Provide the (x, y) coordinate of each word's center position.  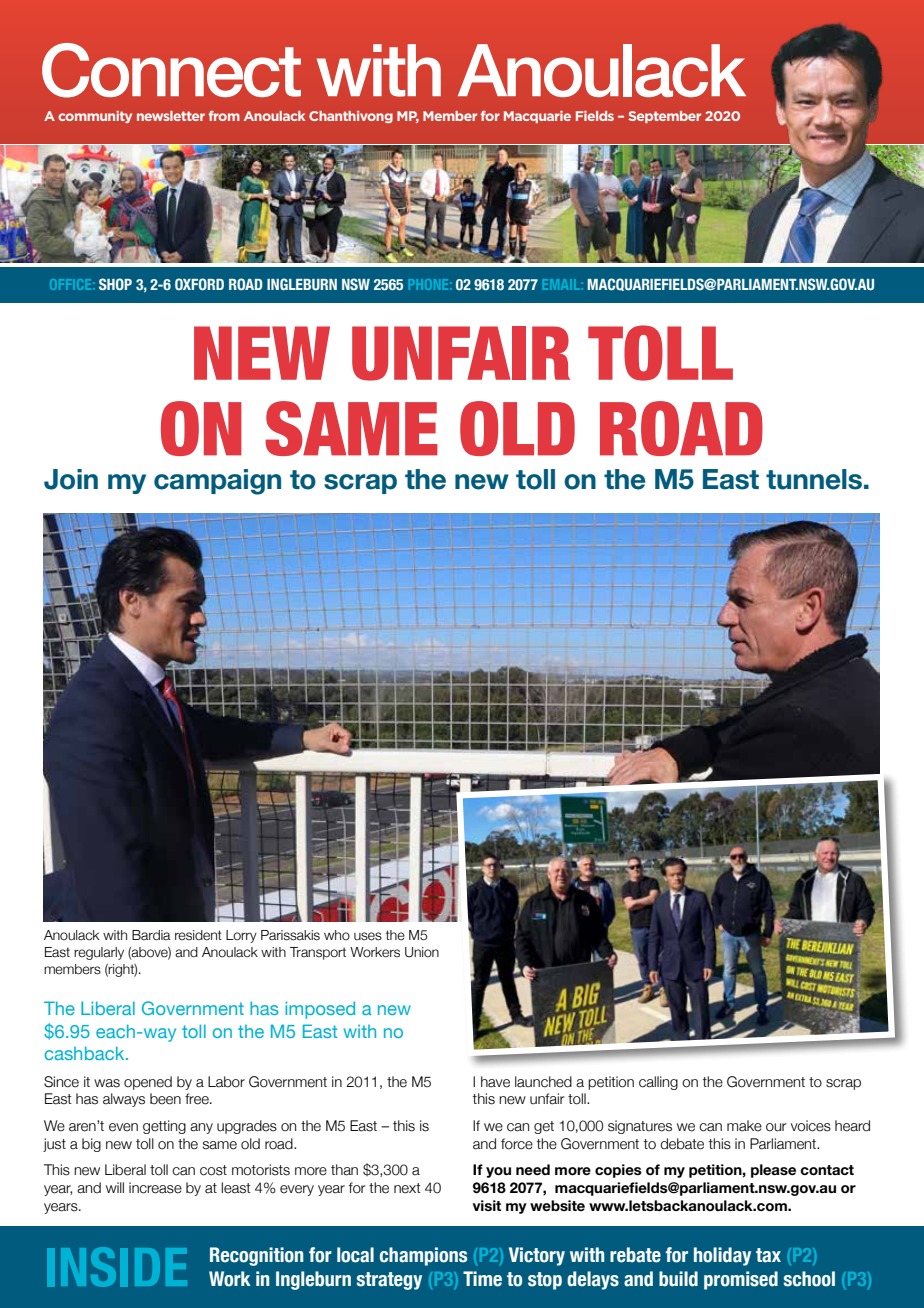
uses (368, 936)
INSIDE (117, 1267)
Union (422, 952)
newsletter (171, 116)
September (665, 117)
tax (768, 1255)
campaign (217, 482)
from (224, 116)
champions (423, 1256)
